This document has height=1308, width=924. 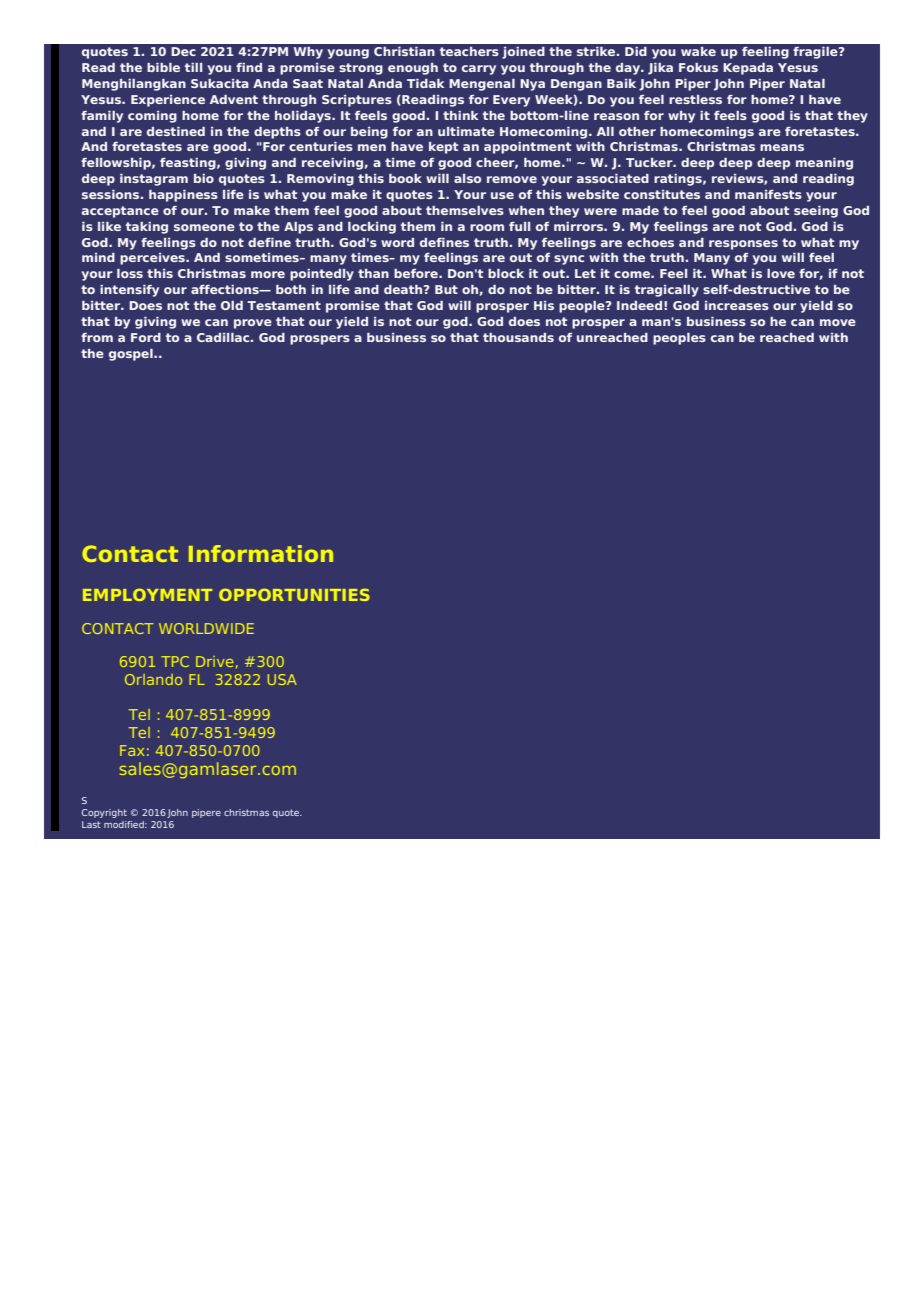 What do you see at coordinates (214, 661) in the document?
I see `Drive` at bounding box center [214, 661].
